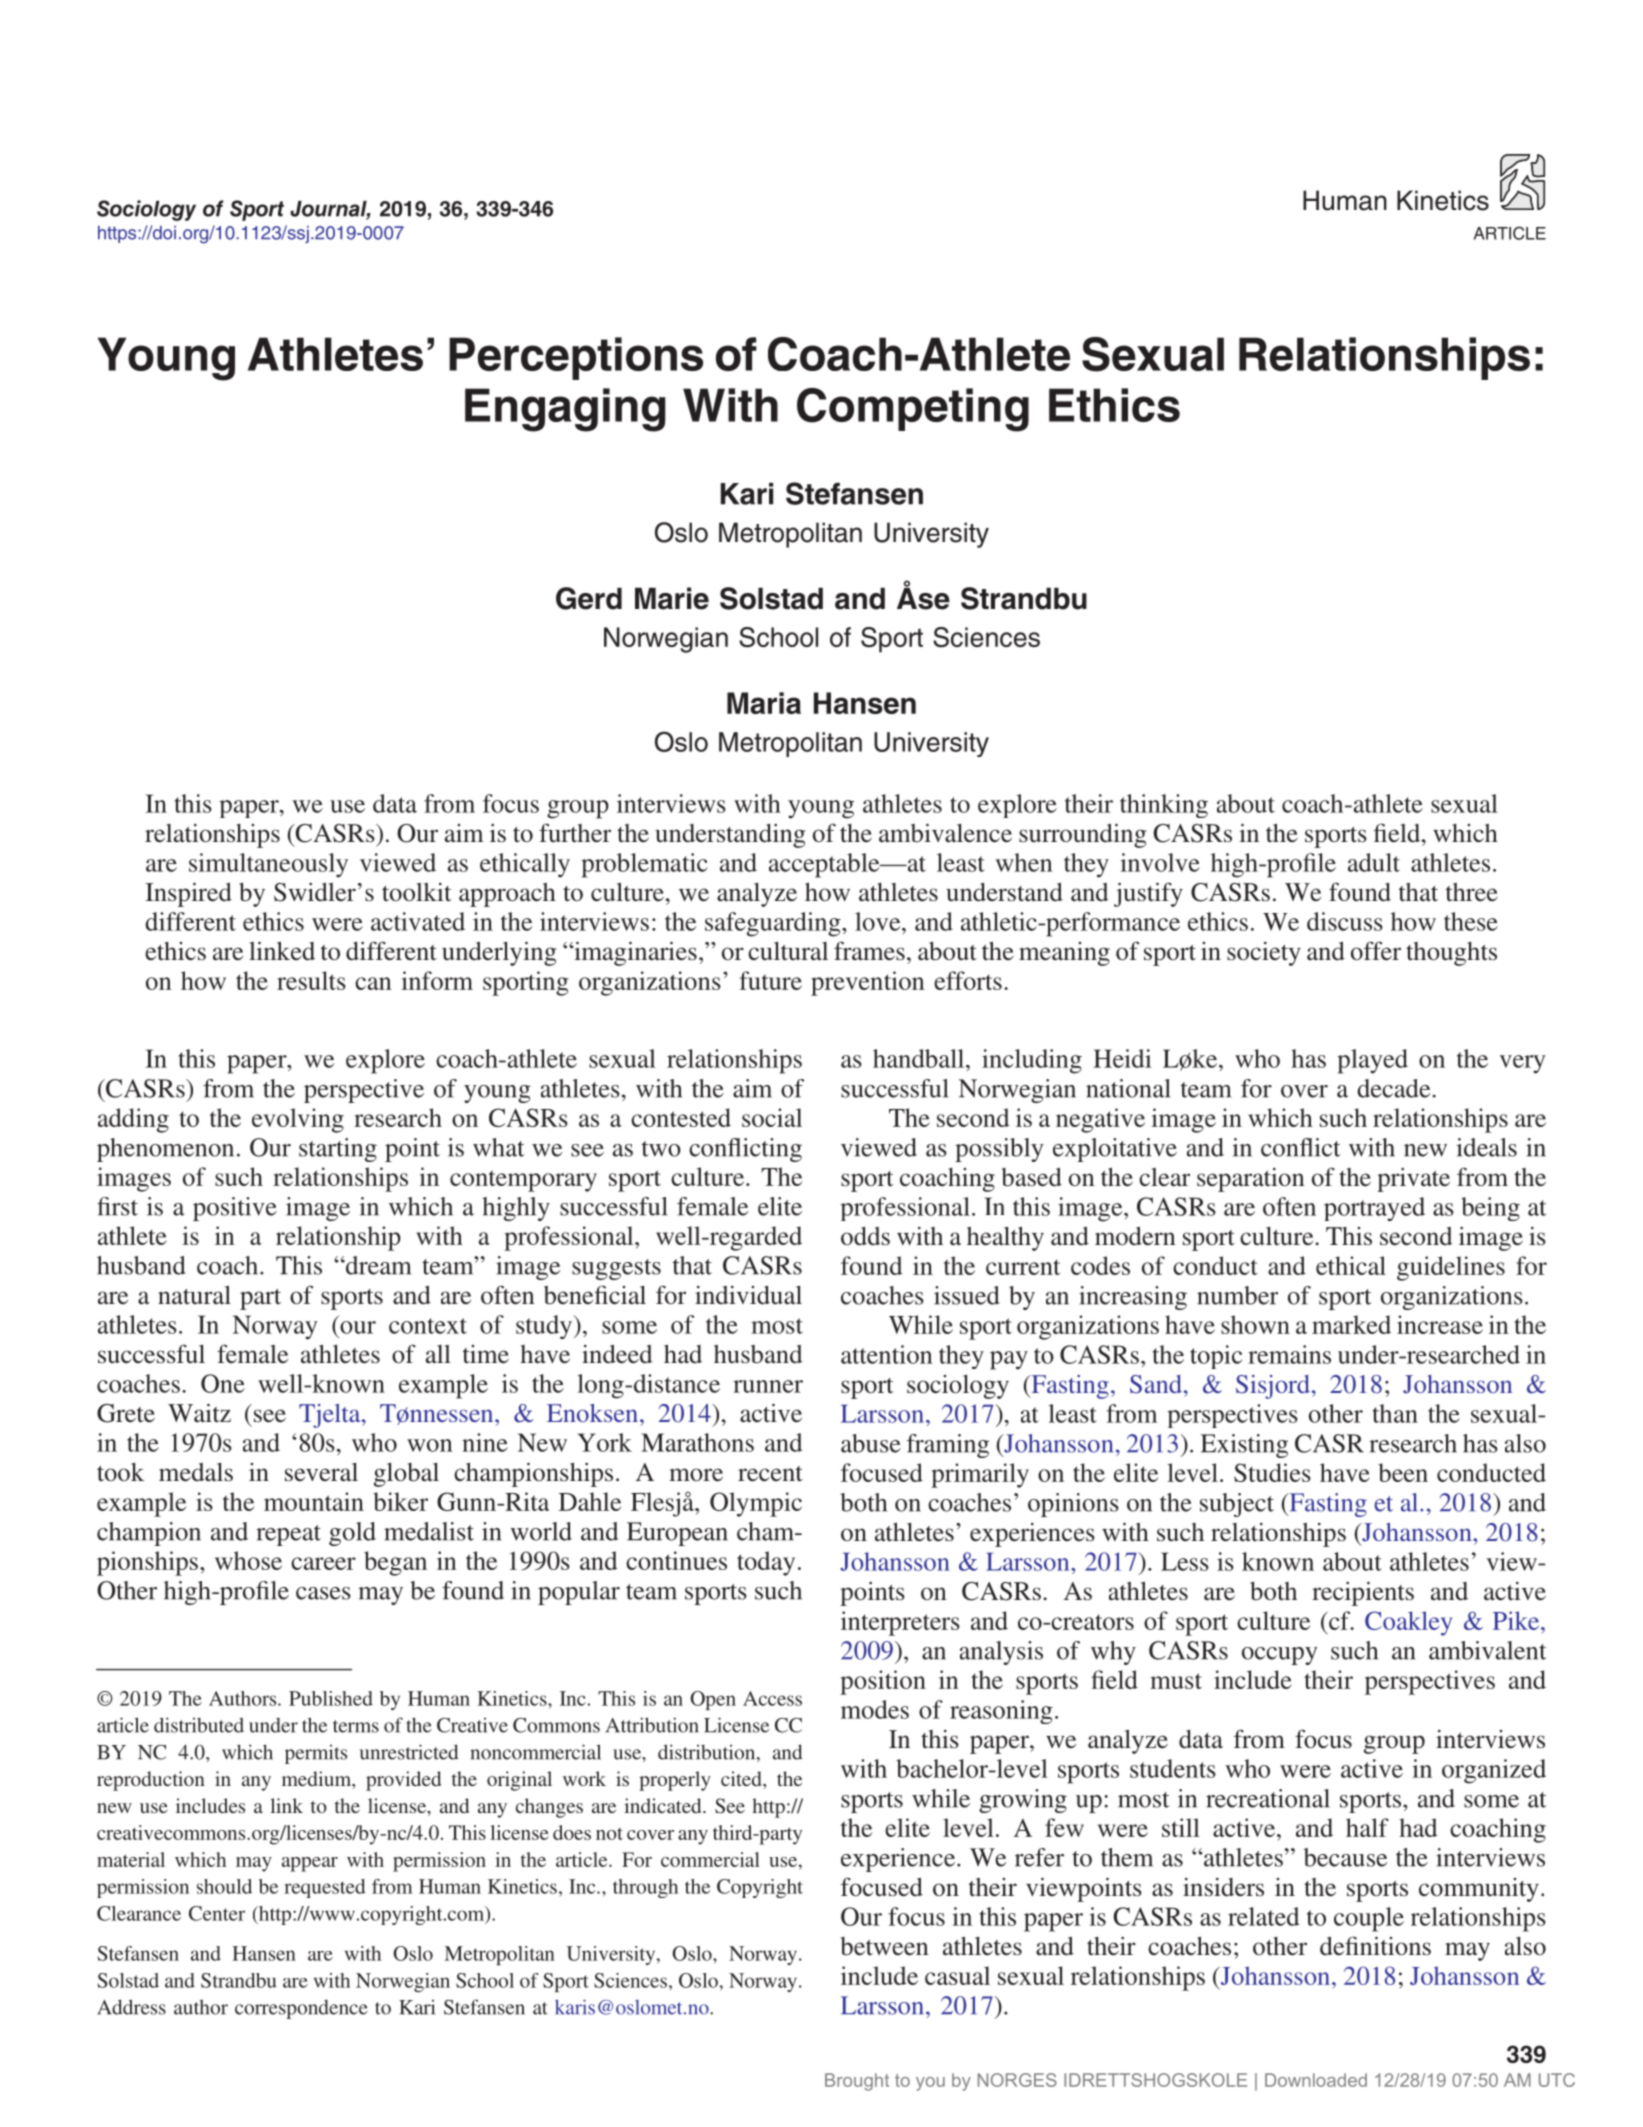 The height and width of the screenshot is (2127, 1643). I want to click on been, so click(1403, 1472).
